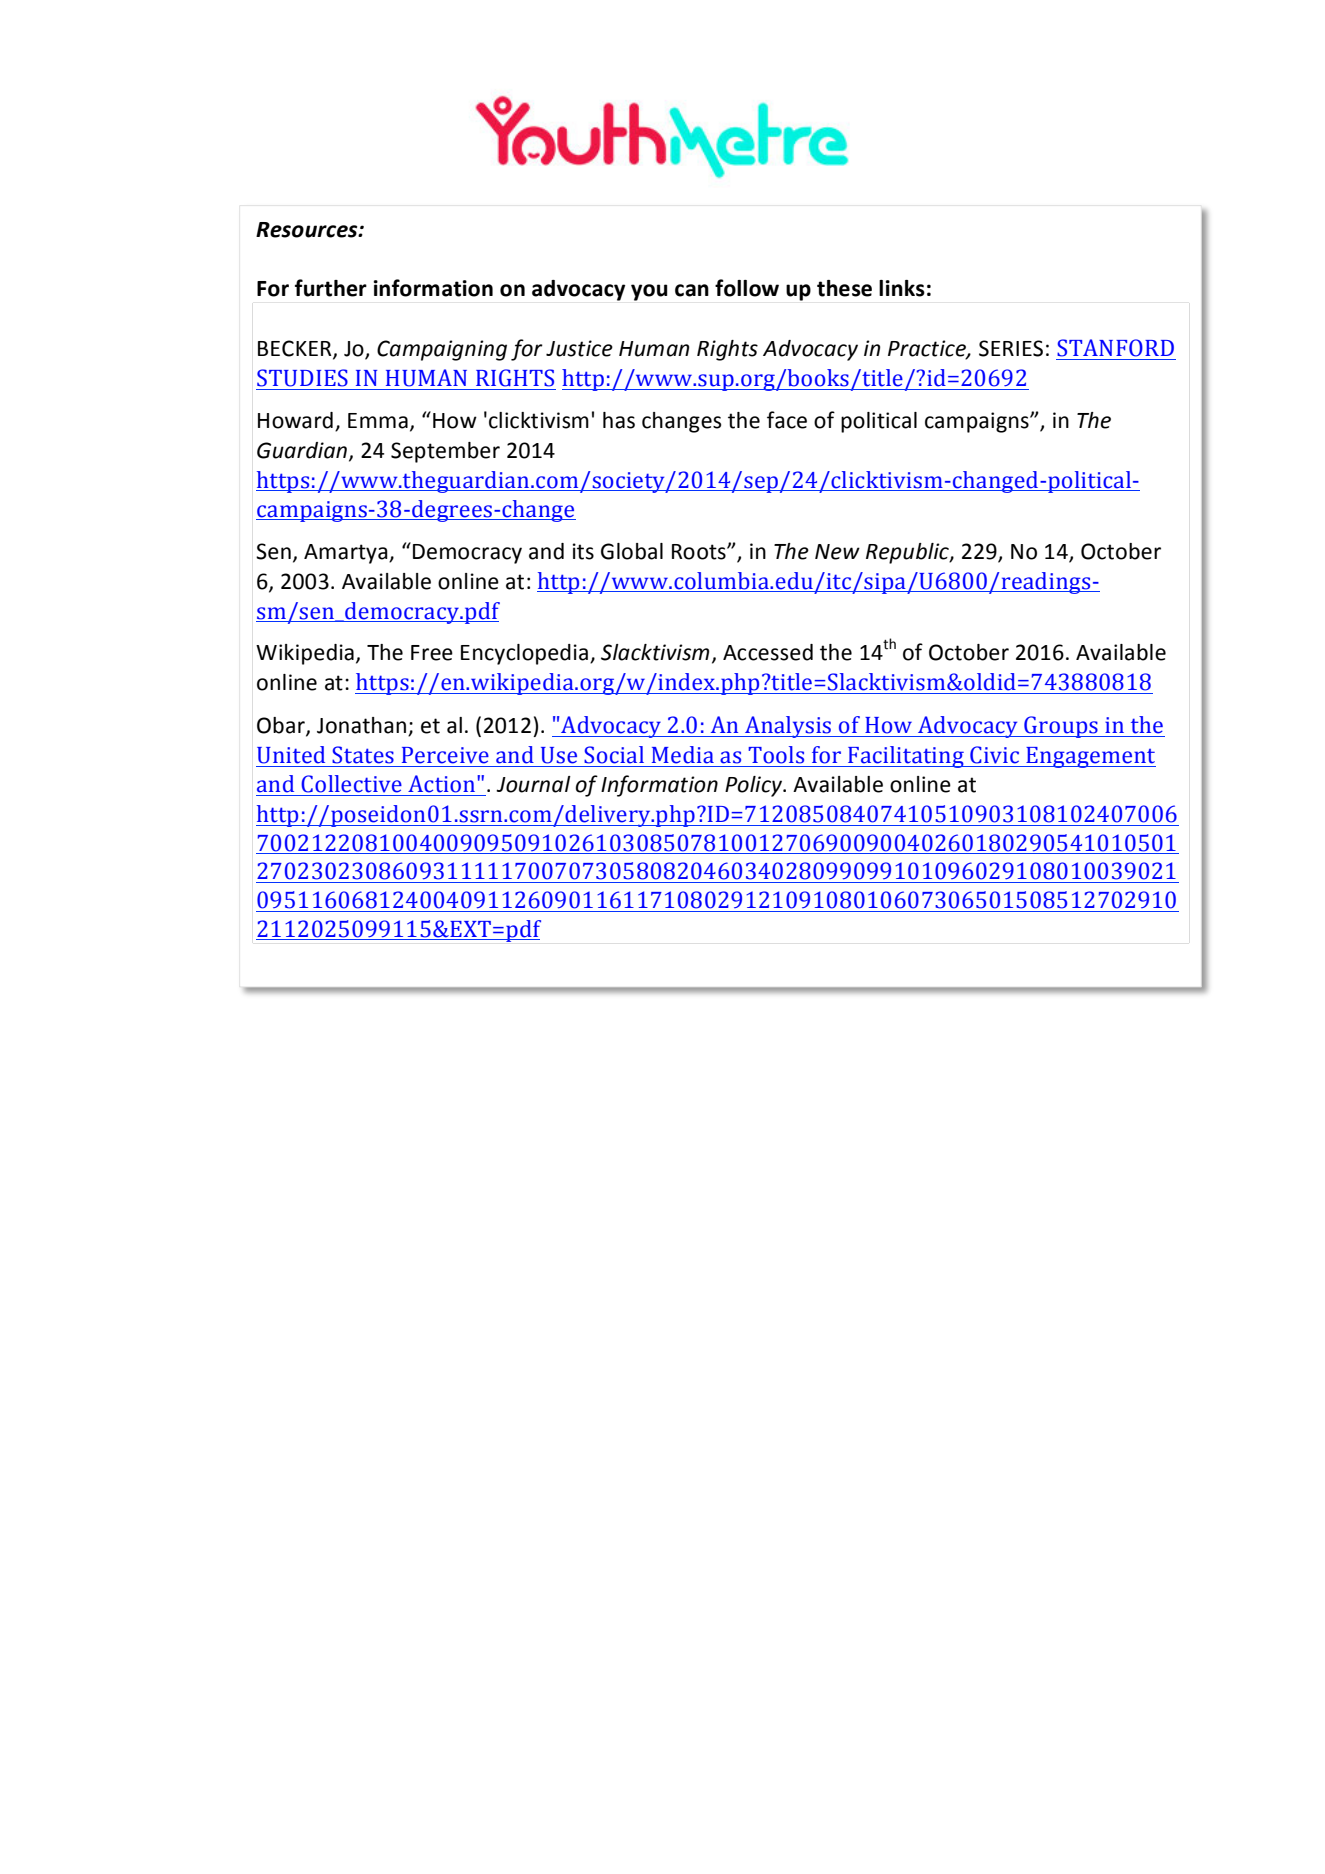 This page has width=1325, height=1874. What do you see at coordinates (308, 230) in the page?
I see `Resources` at bounding box center [308, 230].
